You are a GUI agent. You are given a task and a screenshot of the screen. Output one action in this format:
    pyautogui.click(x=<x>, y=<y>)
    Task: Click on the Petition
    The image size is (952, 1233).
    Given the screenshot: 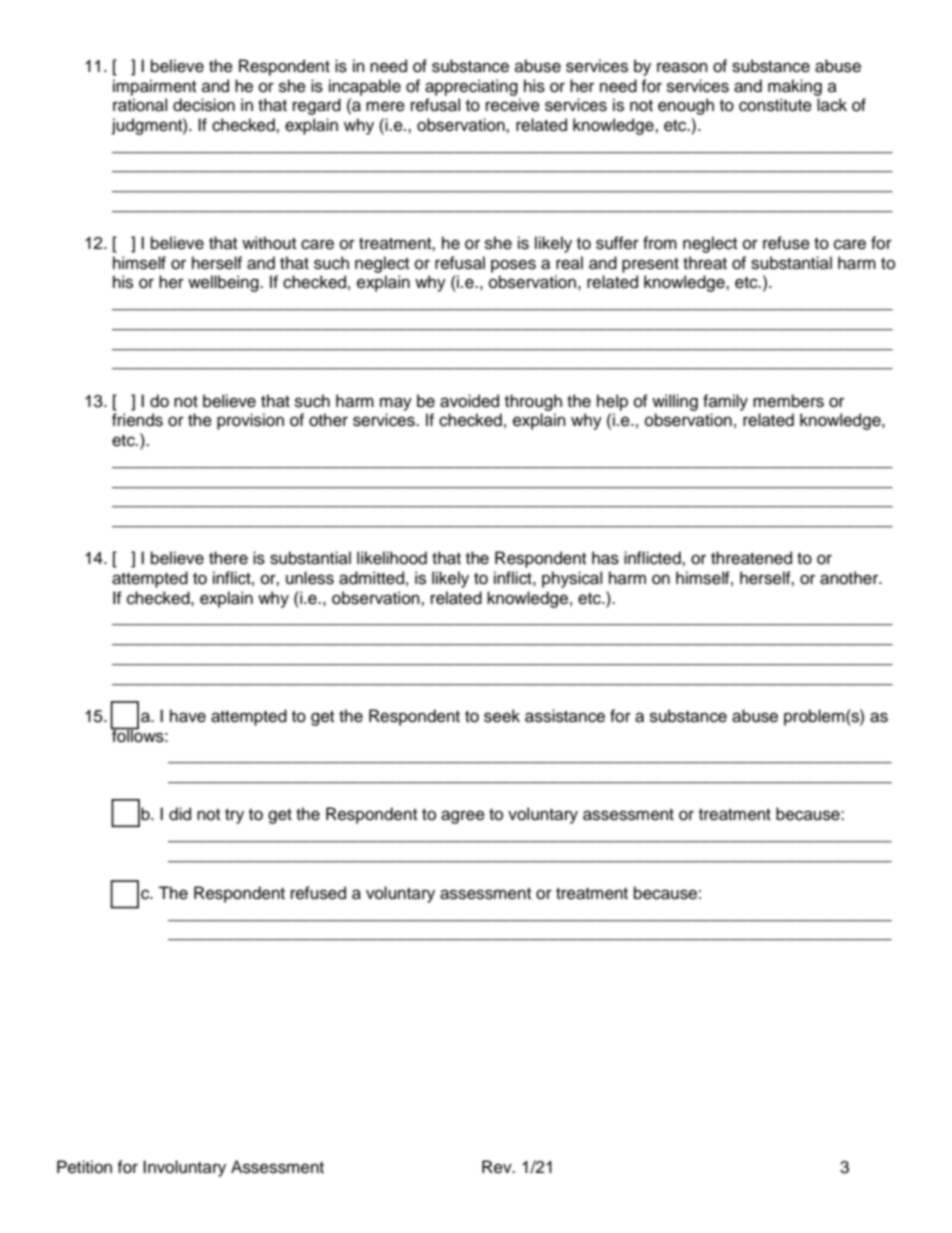 What is the action you would take?
    pyautogui.click(x=84, y=1167)
